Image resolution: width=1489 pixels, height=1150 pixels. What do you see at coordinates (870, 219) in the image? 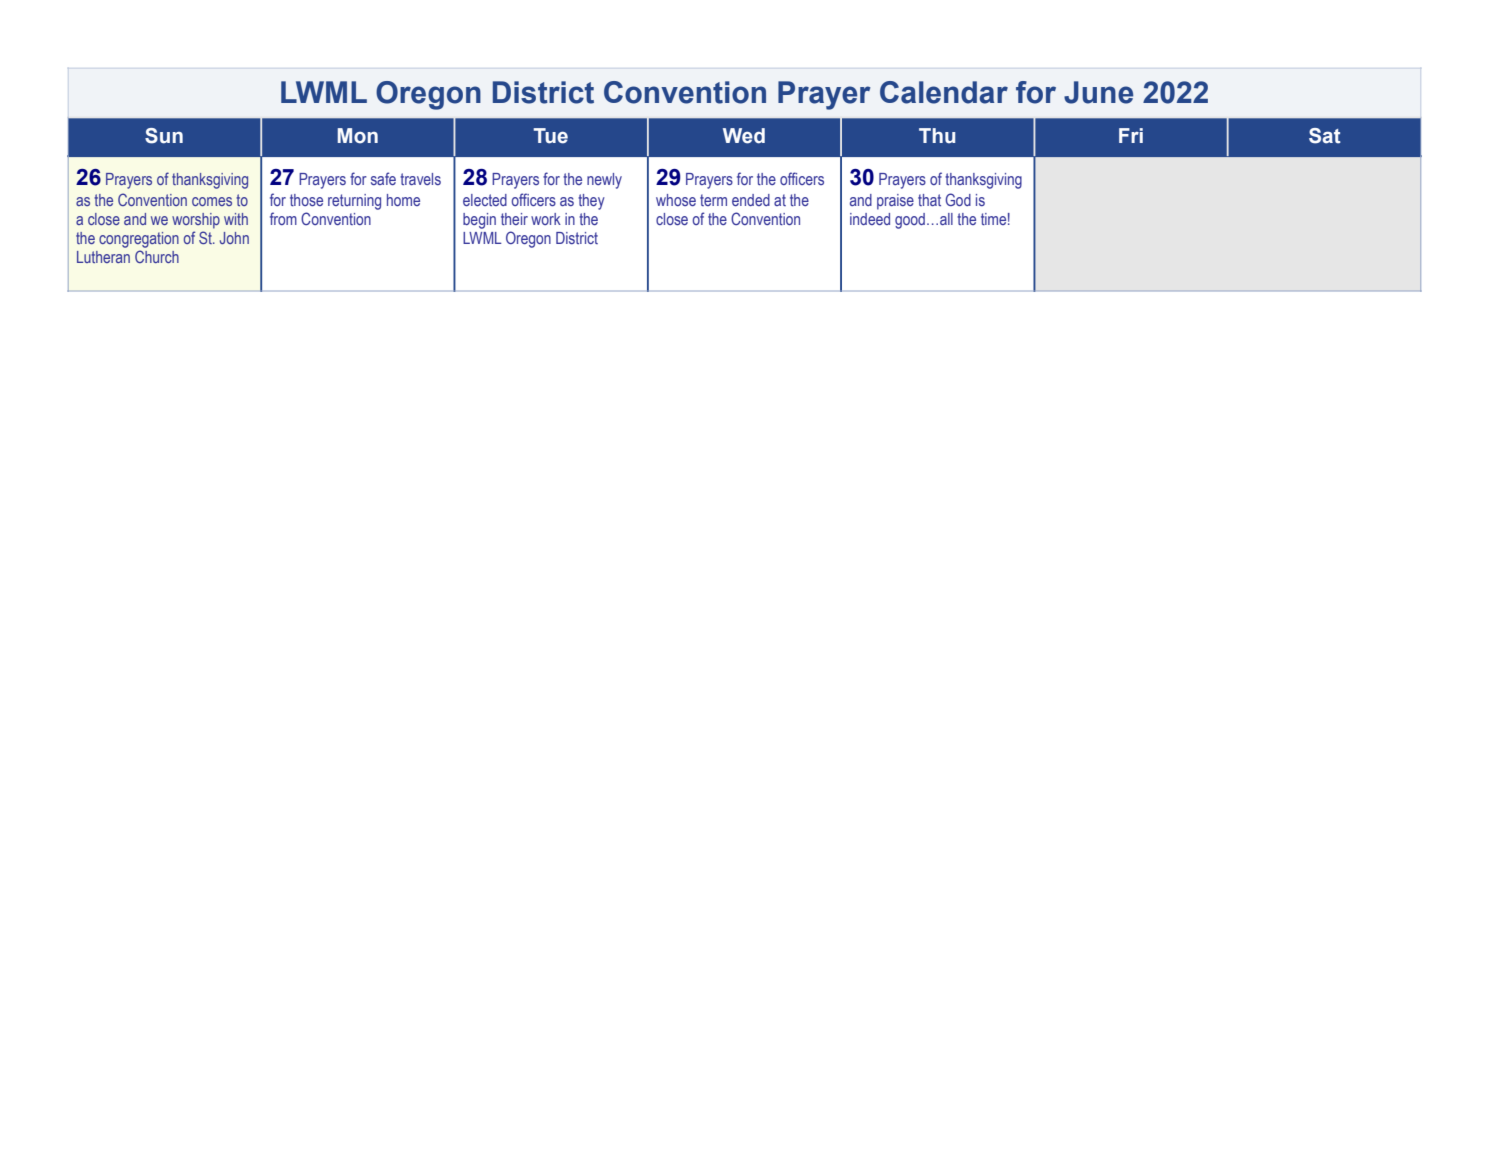
I see `indeed` at bounding box center [870, 219].
